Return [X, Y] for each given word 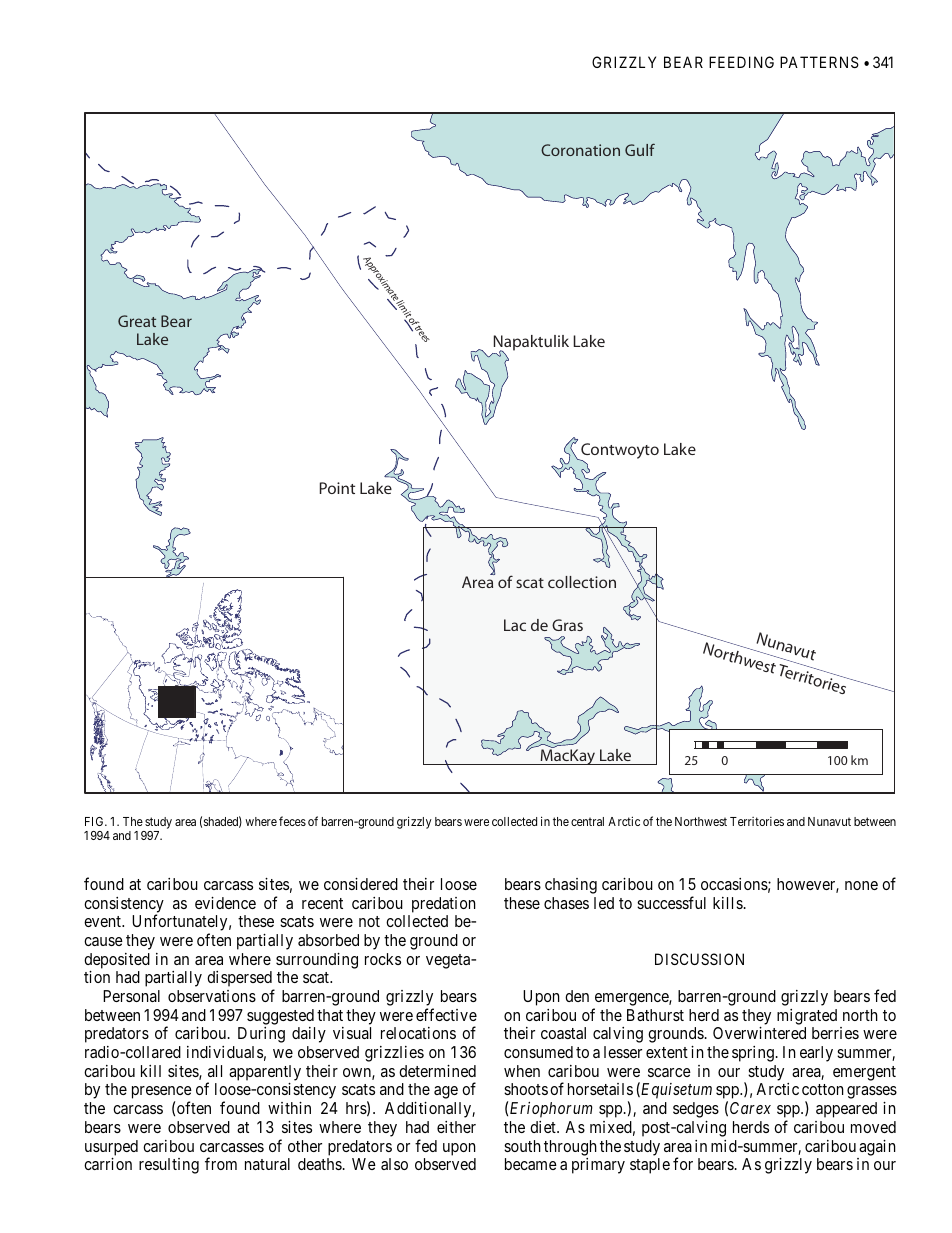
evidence [225, 903]
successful [671, 902]
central [587, 821]
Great [137, 321]
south [522, 1146]
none [861, 885]
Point [337, 488]
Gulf [640, 149]
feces [292, 821]
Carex [750, 1108]
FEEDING [741, 62]
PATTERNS [819, 62]
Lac [515, 625]
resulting [169, 1166]
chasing [571, 886]
